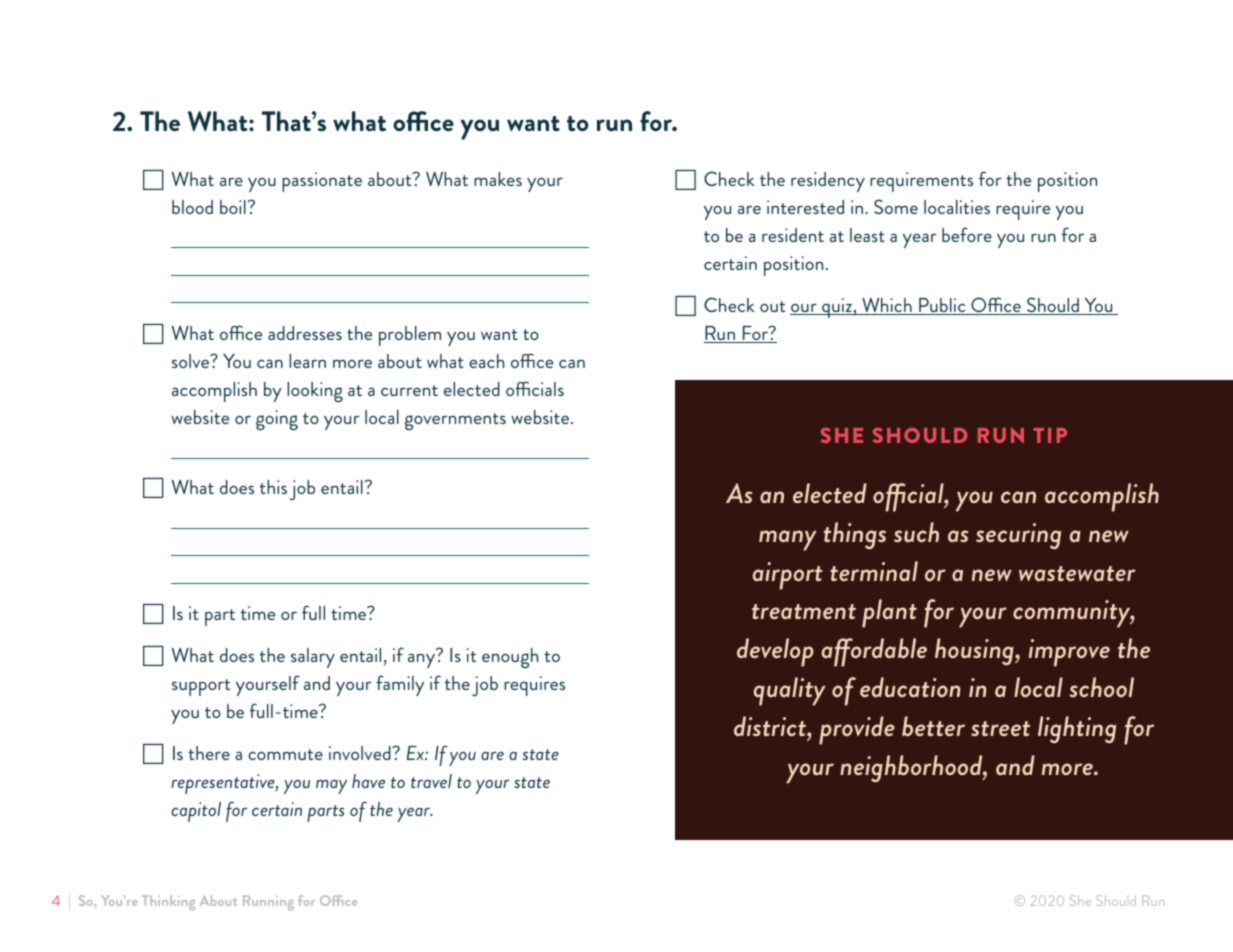 The image size is (1233, 952). Describe the element at coordinates (1000, 728) in the document. I see `street` at that location.
